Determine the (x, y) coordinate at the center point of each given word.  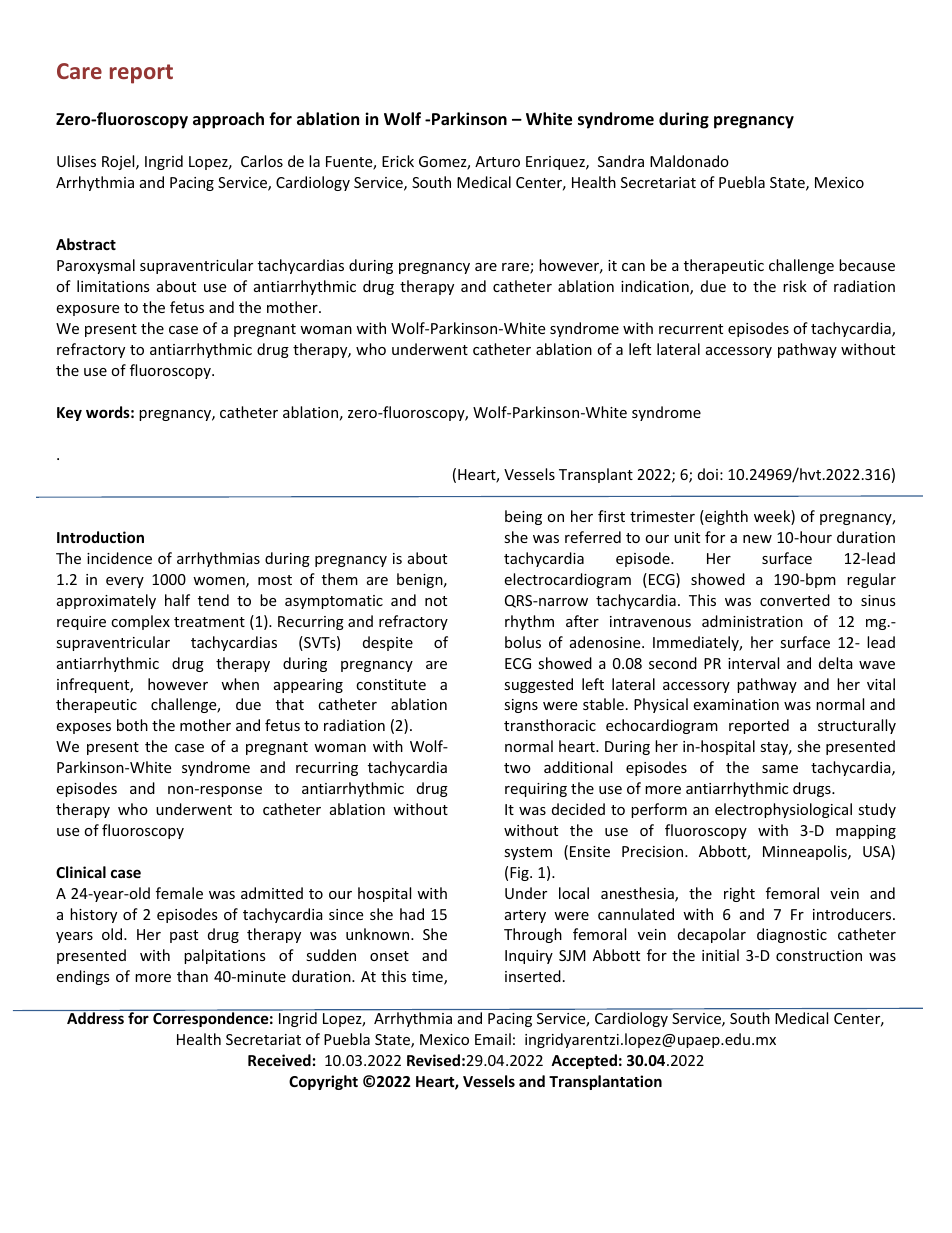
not (436, 601)
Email (493, 1039)
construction (819, 955)
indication (656, 287)
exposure (87, 310)
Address (95, 1017)
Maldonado (689, 161)
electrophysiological (783, 810)
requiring (536, 790)
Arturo (497, 161)
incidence (119, 558)
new (757, 539)
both (132, 725)
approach (228, 120)
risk (795, 286)
